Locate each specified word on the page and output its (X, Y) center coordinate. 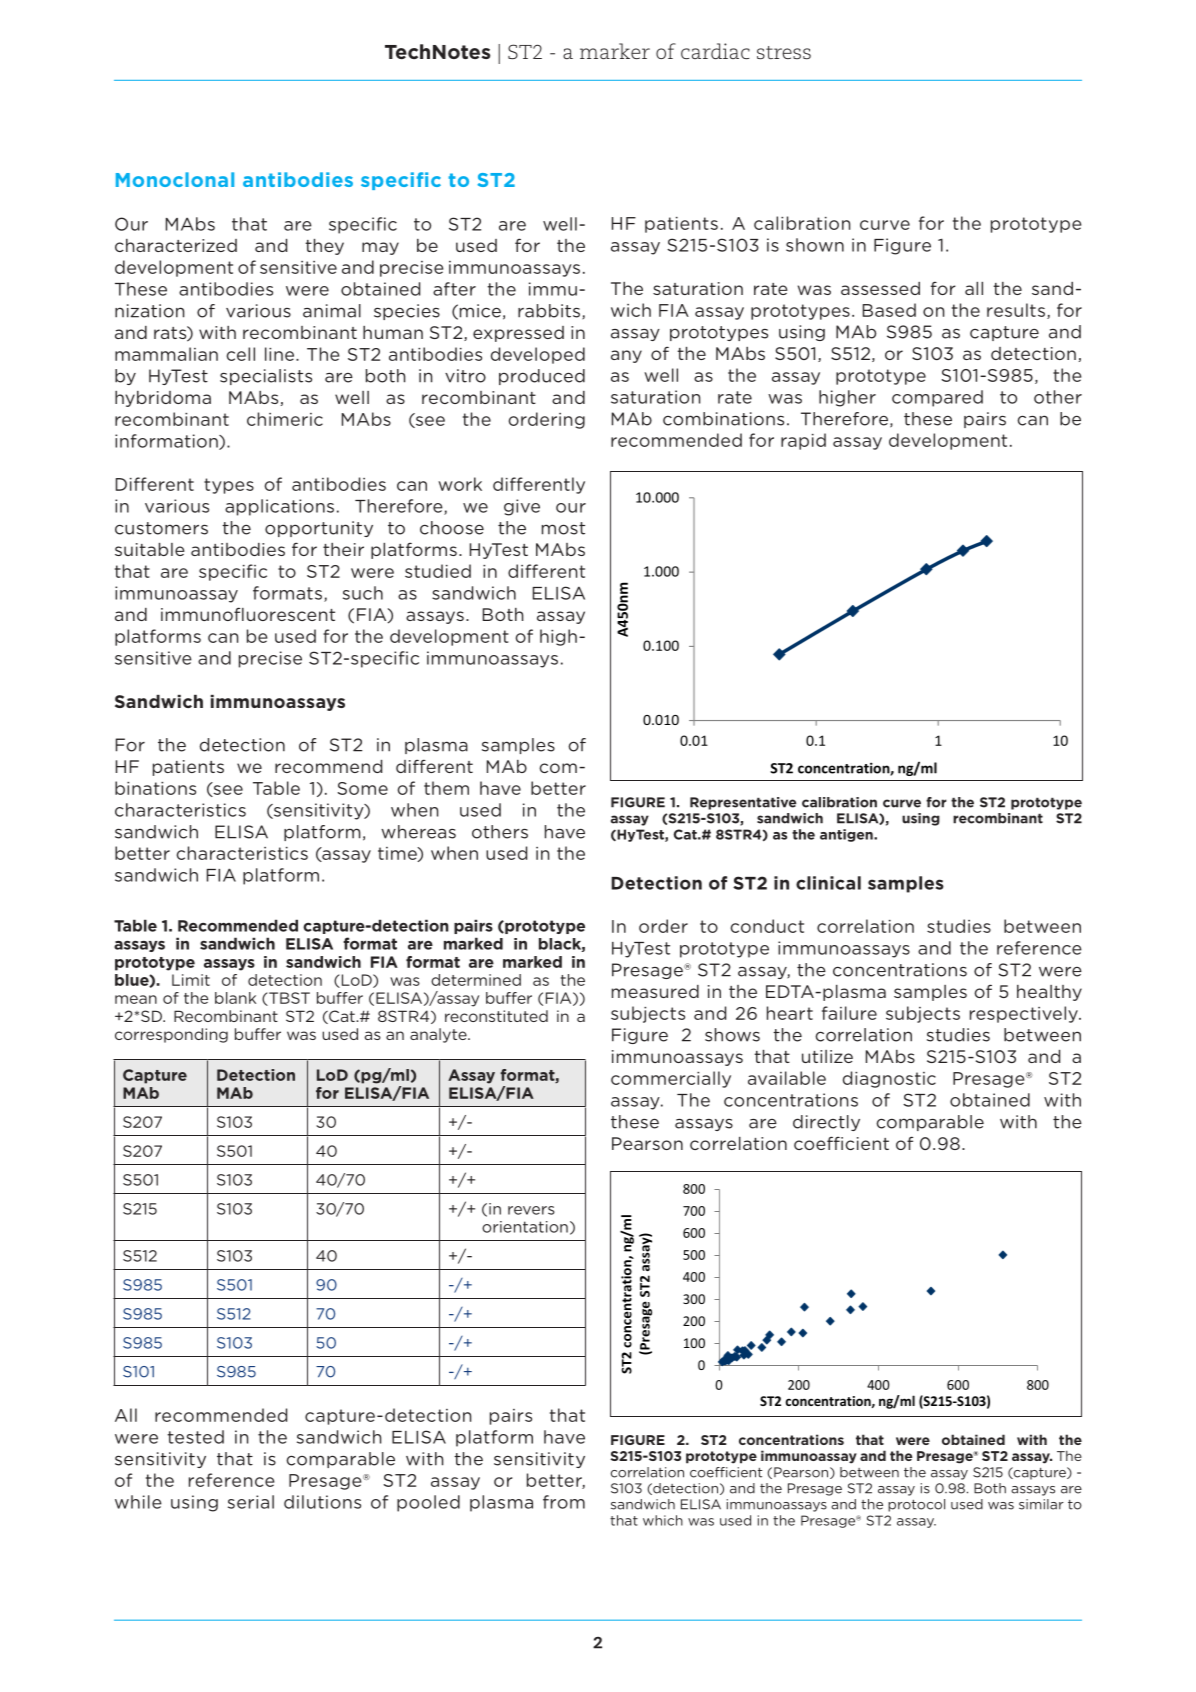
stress (784, 52)
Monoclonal (175, 179)
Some (362, 788)
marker (615, 51)
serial (251, 1502)
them (446, 788)
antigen (847, 835)
